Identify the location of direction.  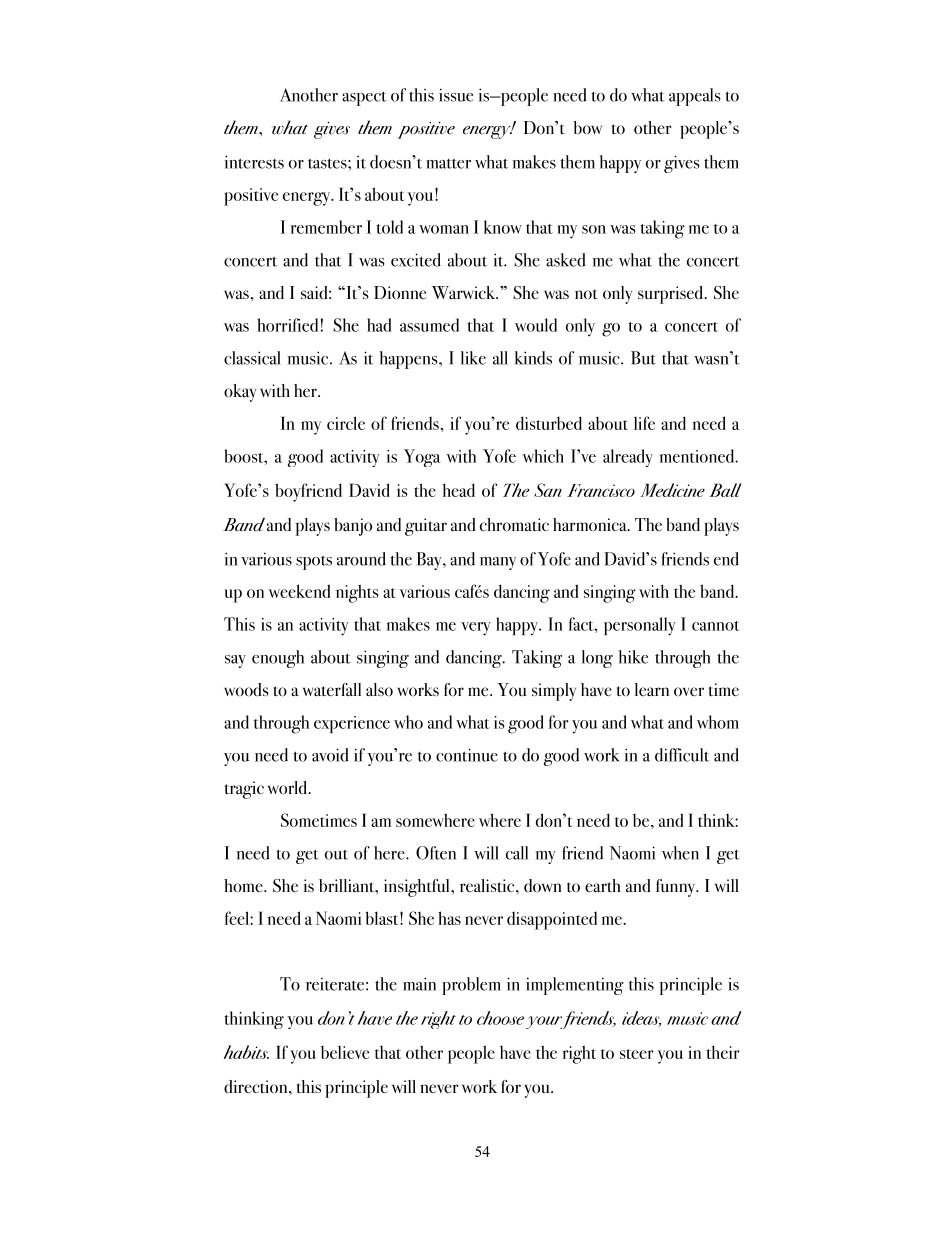
(257, 1086).
